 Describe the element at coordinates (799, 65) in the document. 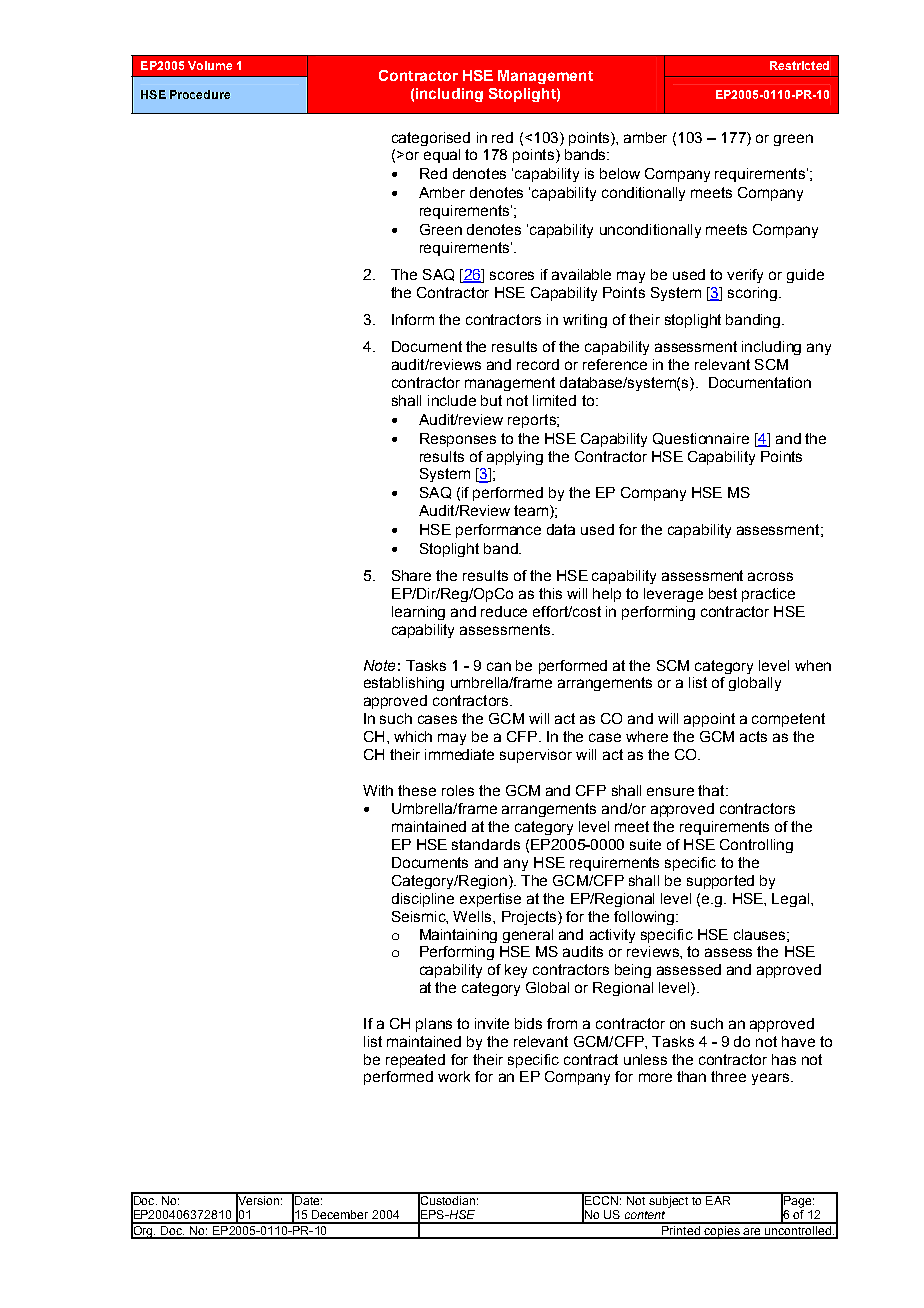

I see `Restricted` at that location.
